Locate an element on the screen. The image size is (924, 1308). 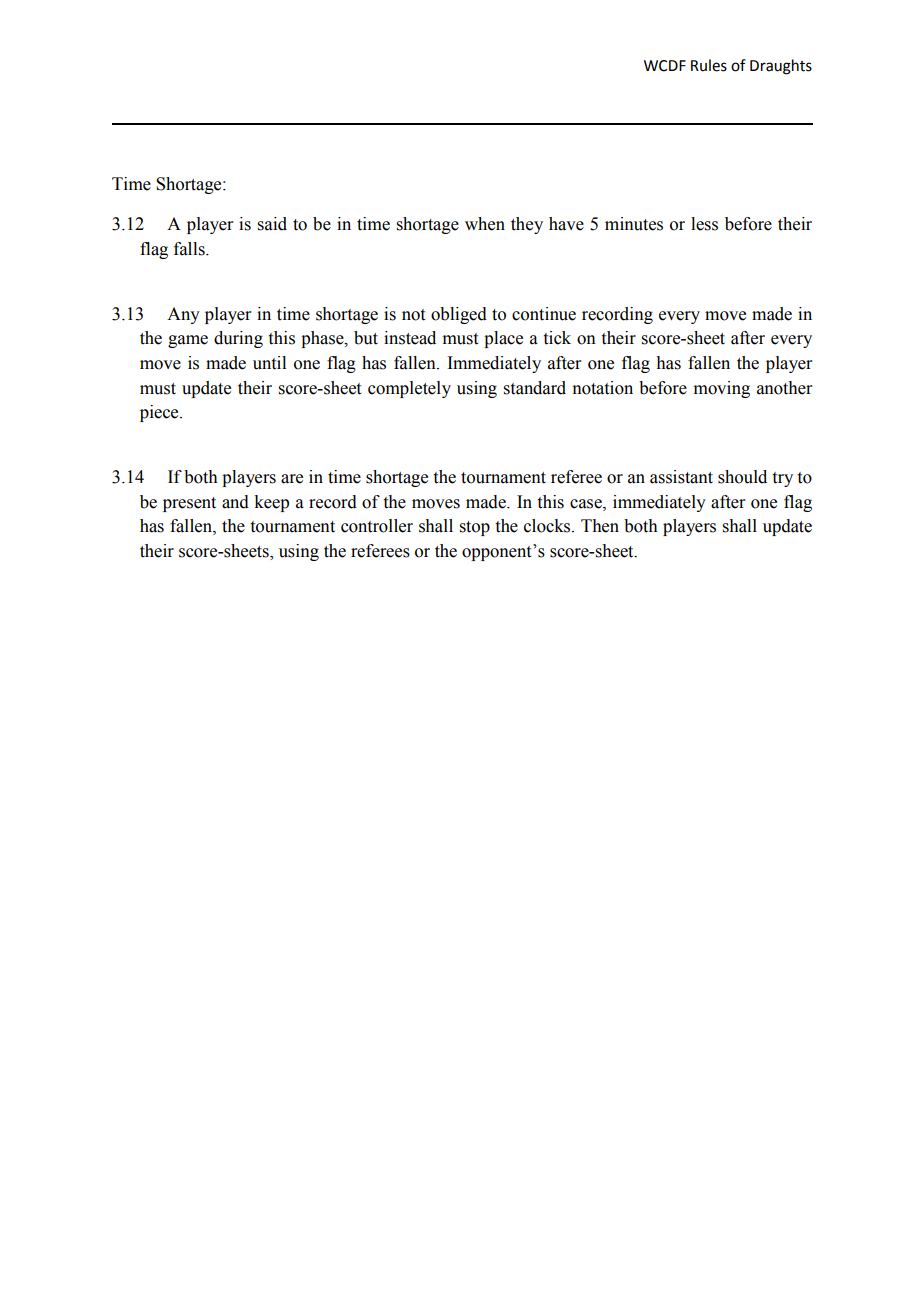
less is located at coordinates (704, 224).
